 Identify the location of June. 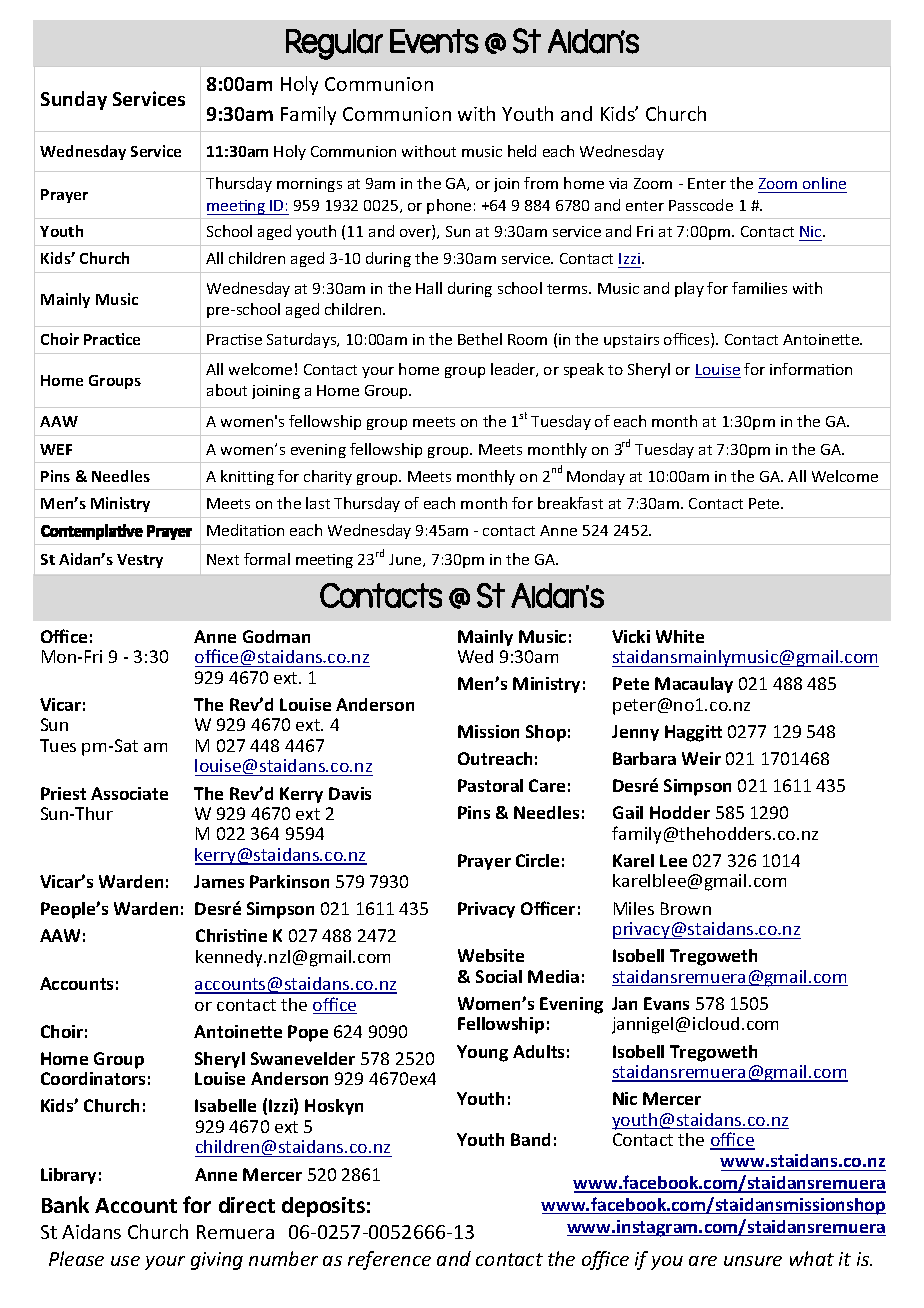
(406, 560).
